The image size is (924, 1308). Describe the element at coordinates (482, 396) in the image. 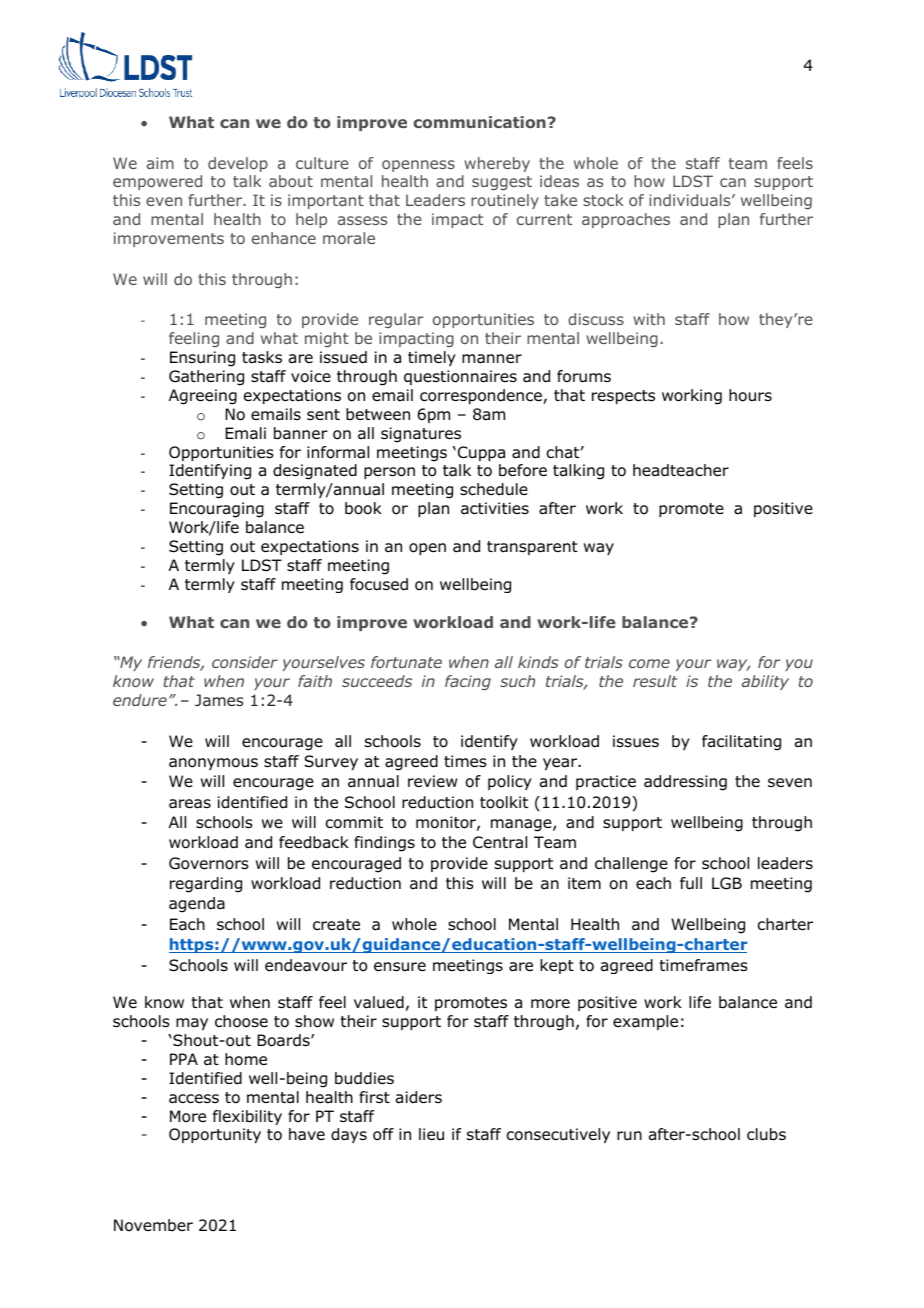

I see `correspondence` at that location.
